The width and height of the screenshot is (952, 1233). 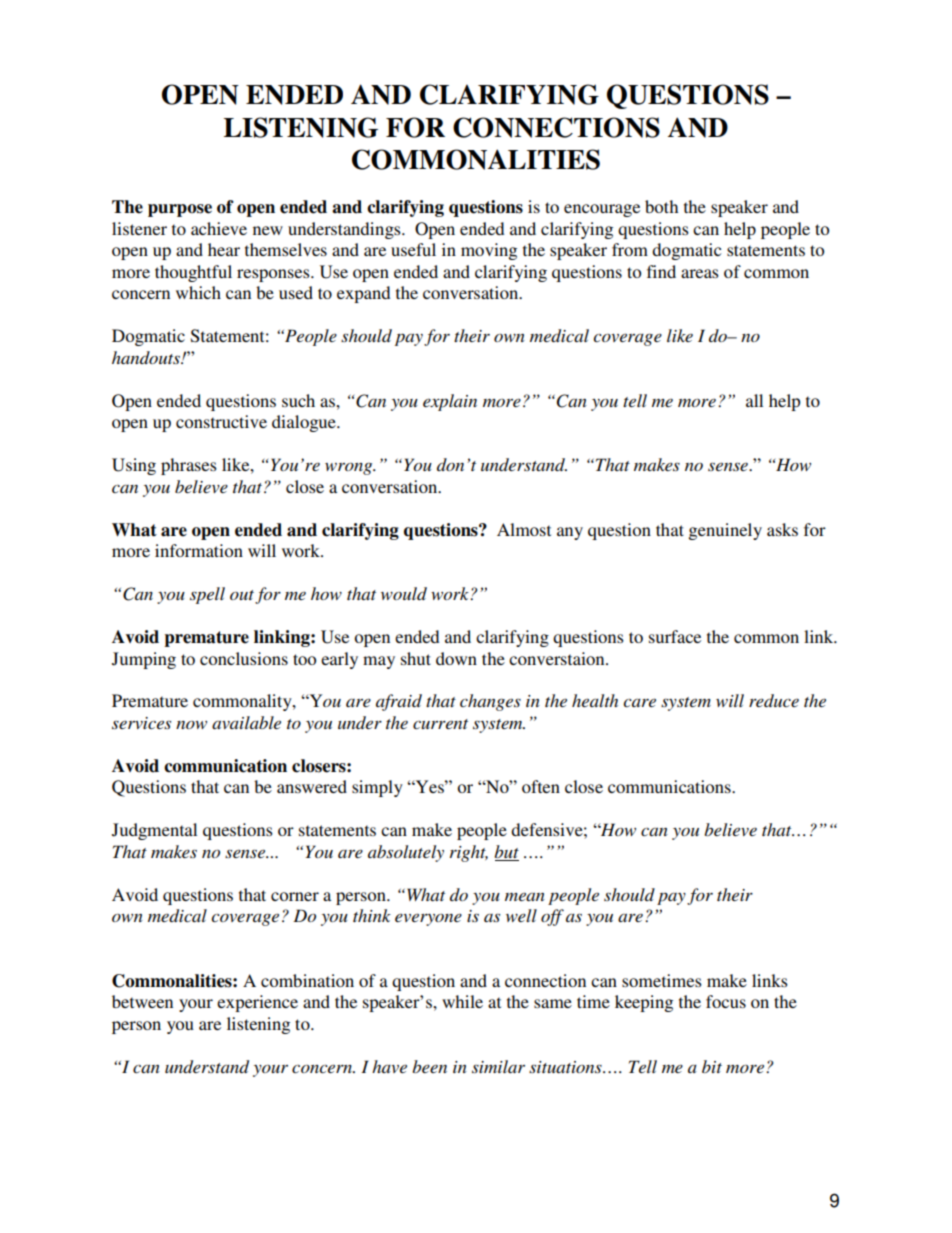 What do you see at coordinates (257, 1003) in the screenshot?
I see `experience` at bounding box center [257, 1003].
